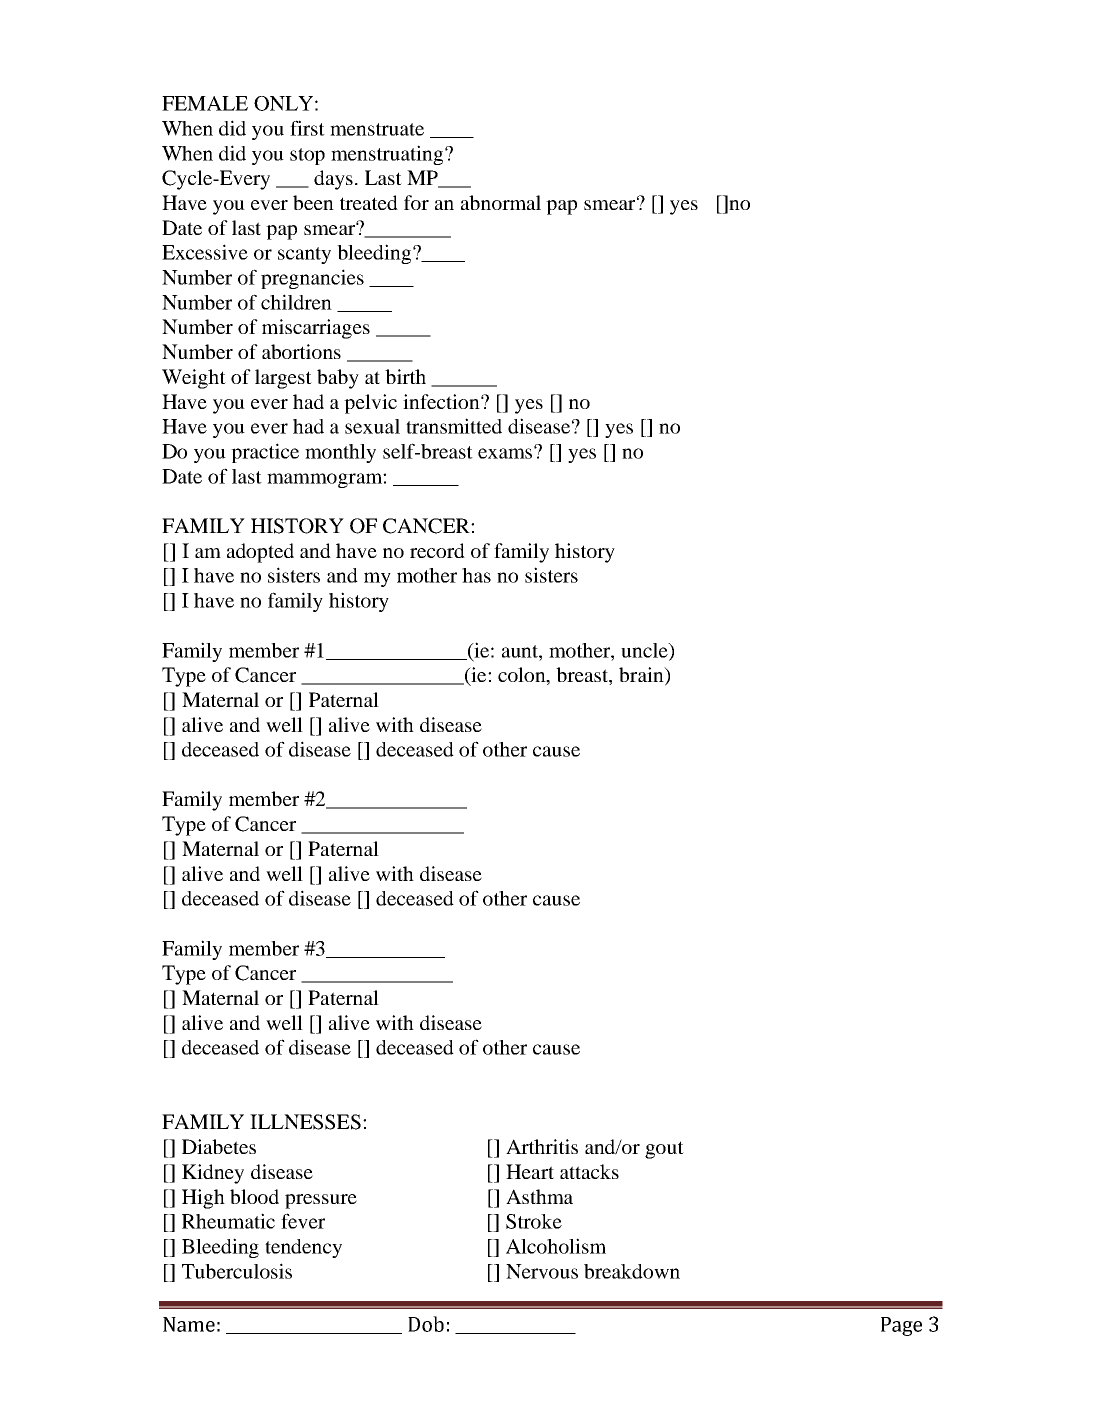  I want to click on adopted, so click(260, 553).
